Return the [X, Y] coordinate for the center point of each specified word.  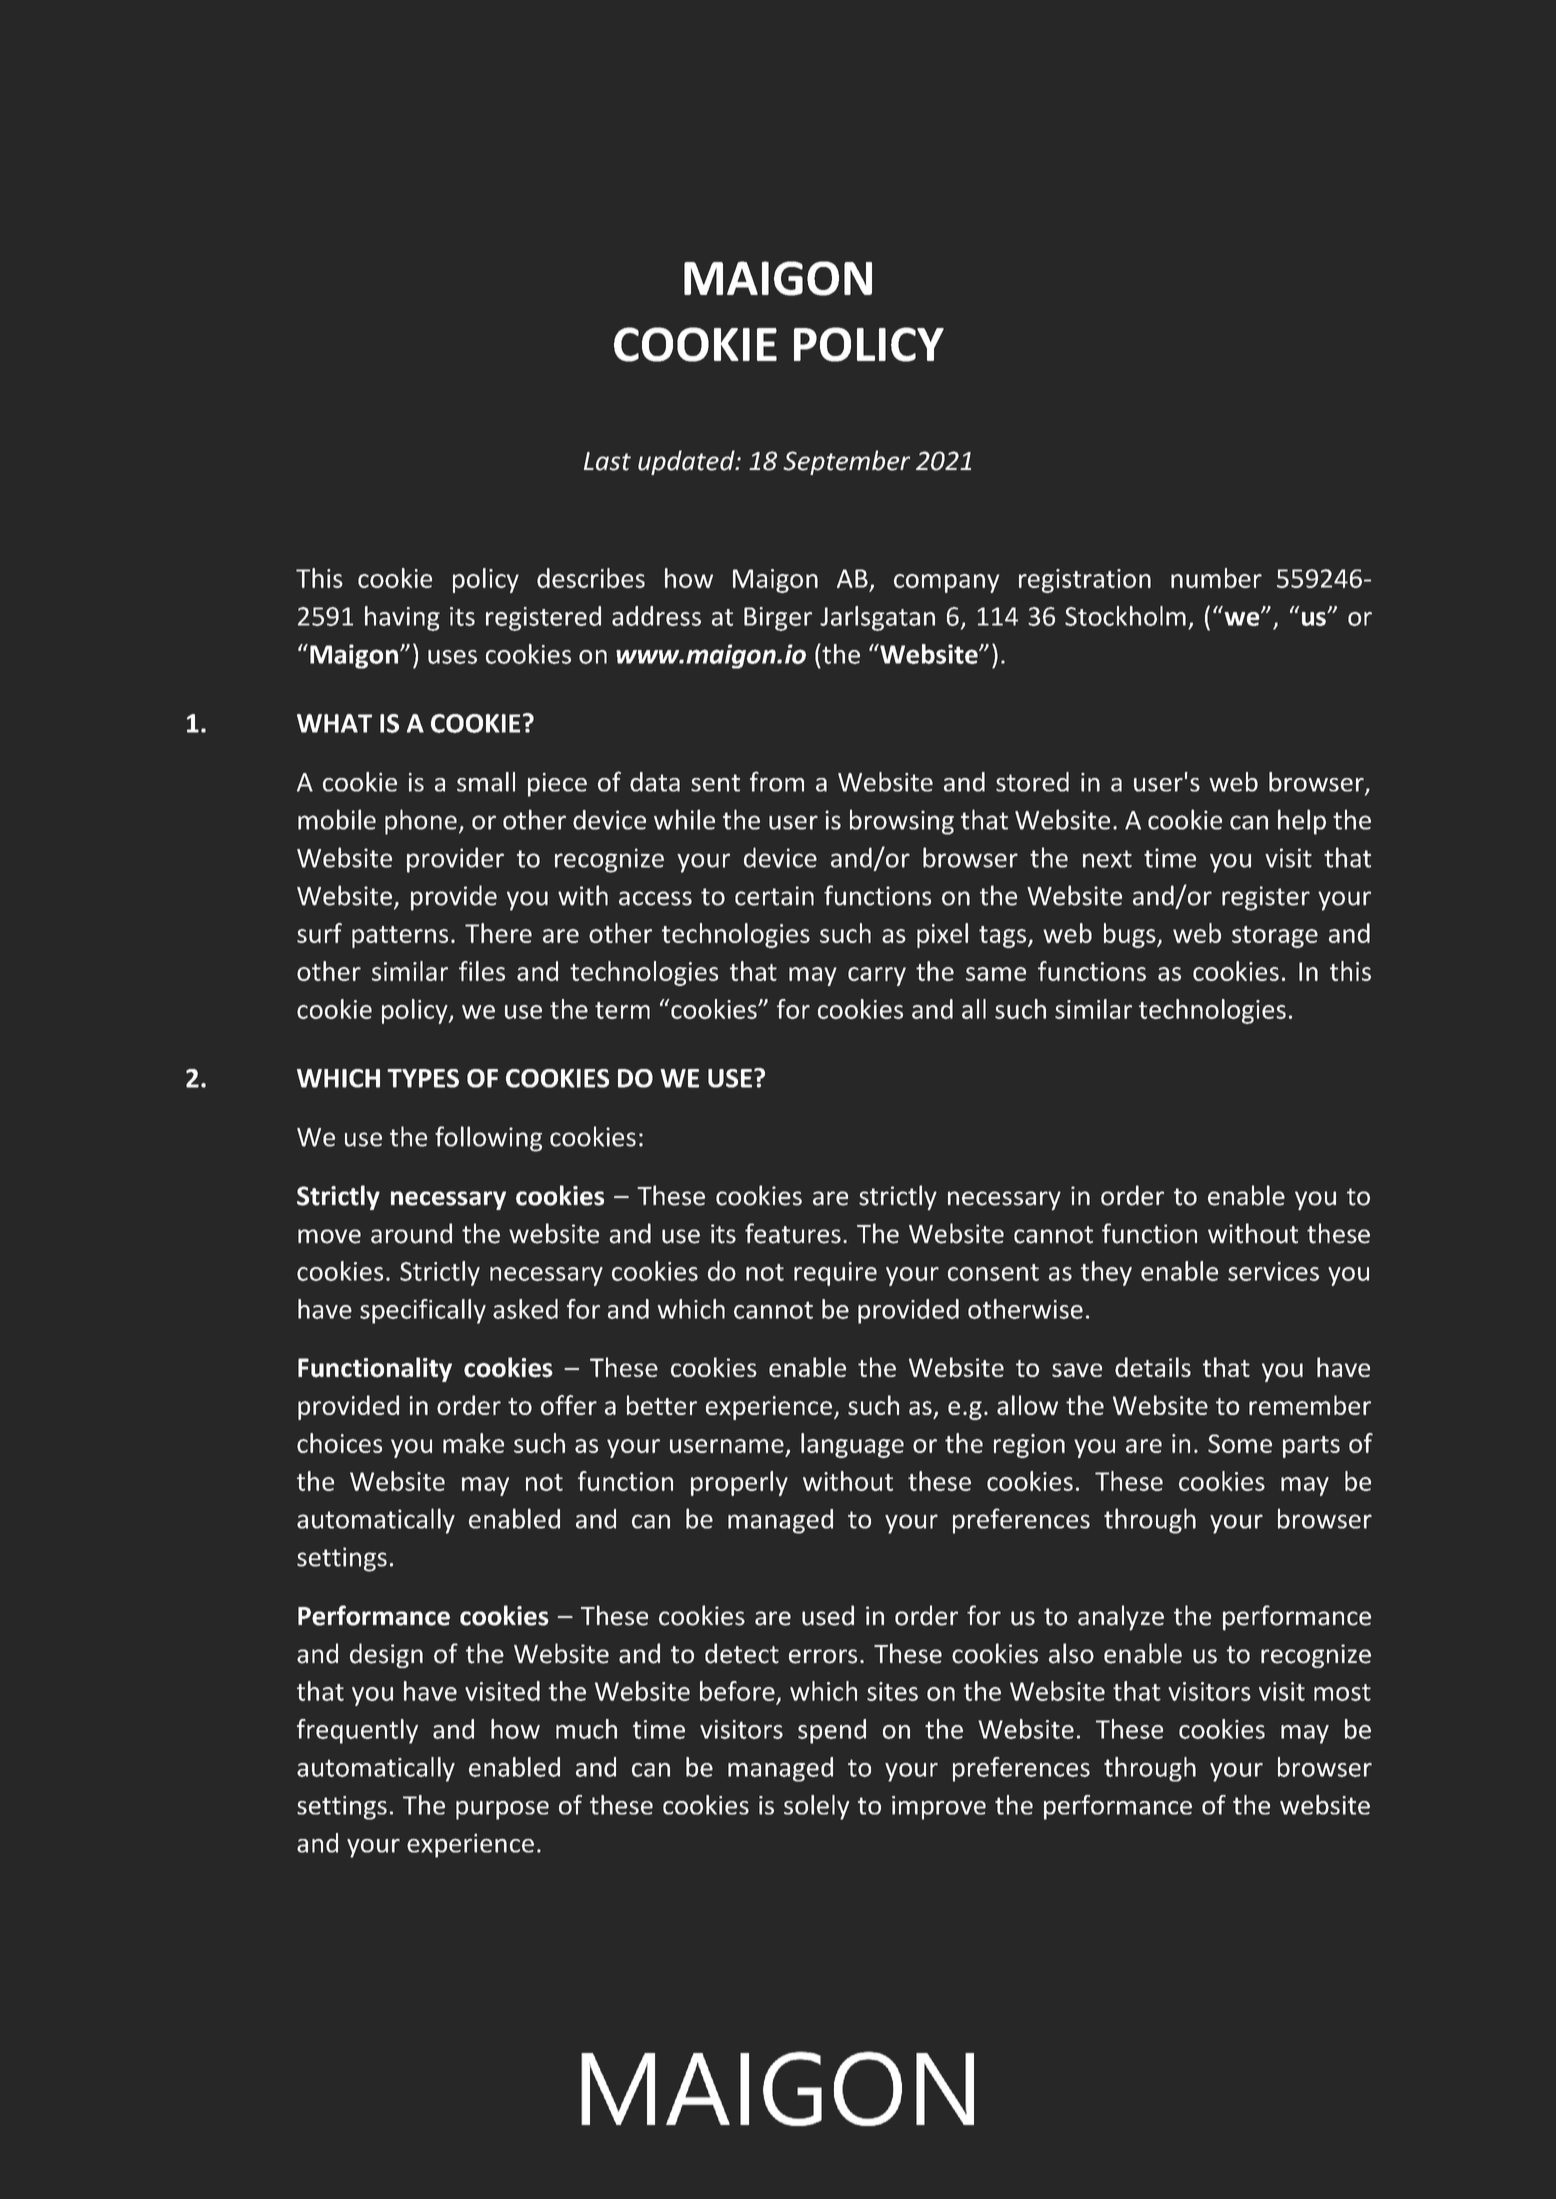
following [488, 1139]
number [1216, 578]
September [846, 462]
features [793, 1233]
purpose [502, 1810]
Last [607, 461]
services [1273, 1271]
